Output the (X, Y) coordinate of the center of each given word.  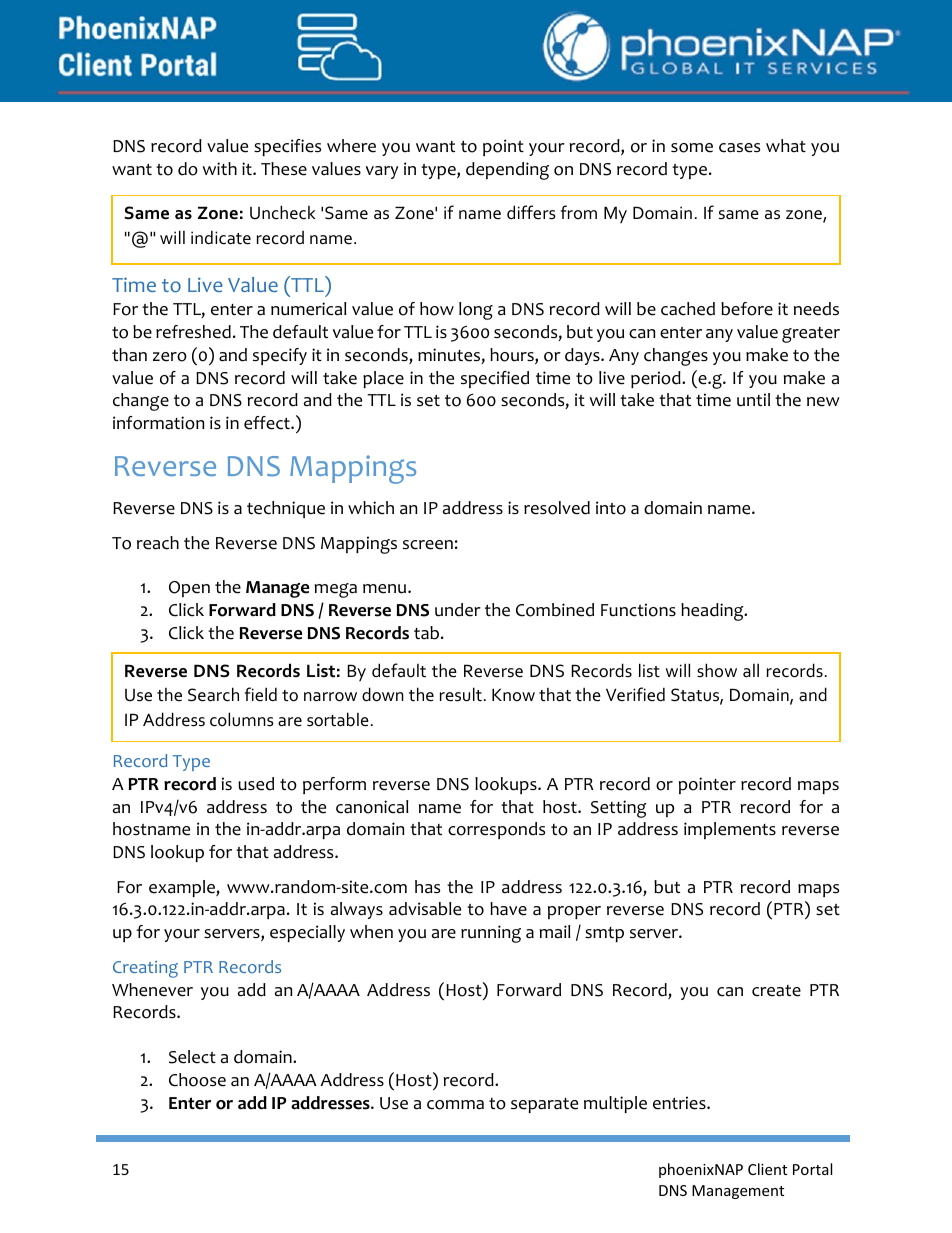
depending (507, 171)
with (220, 168)
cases (739, 148)
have (508, 909)
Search (213, 694)
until (753, 400)
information (158, 423)
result (461, 694)
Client (767, 1169)
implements (730, 830)
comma (455, 1105)
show (717, 670)
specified (495, 379)
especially (307, 933)
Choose (197, 1080)
